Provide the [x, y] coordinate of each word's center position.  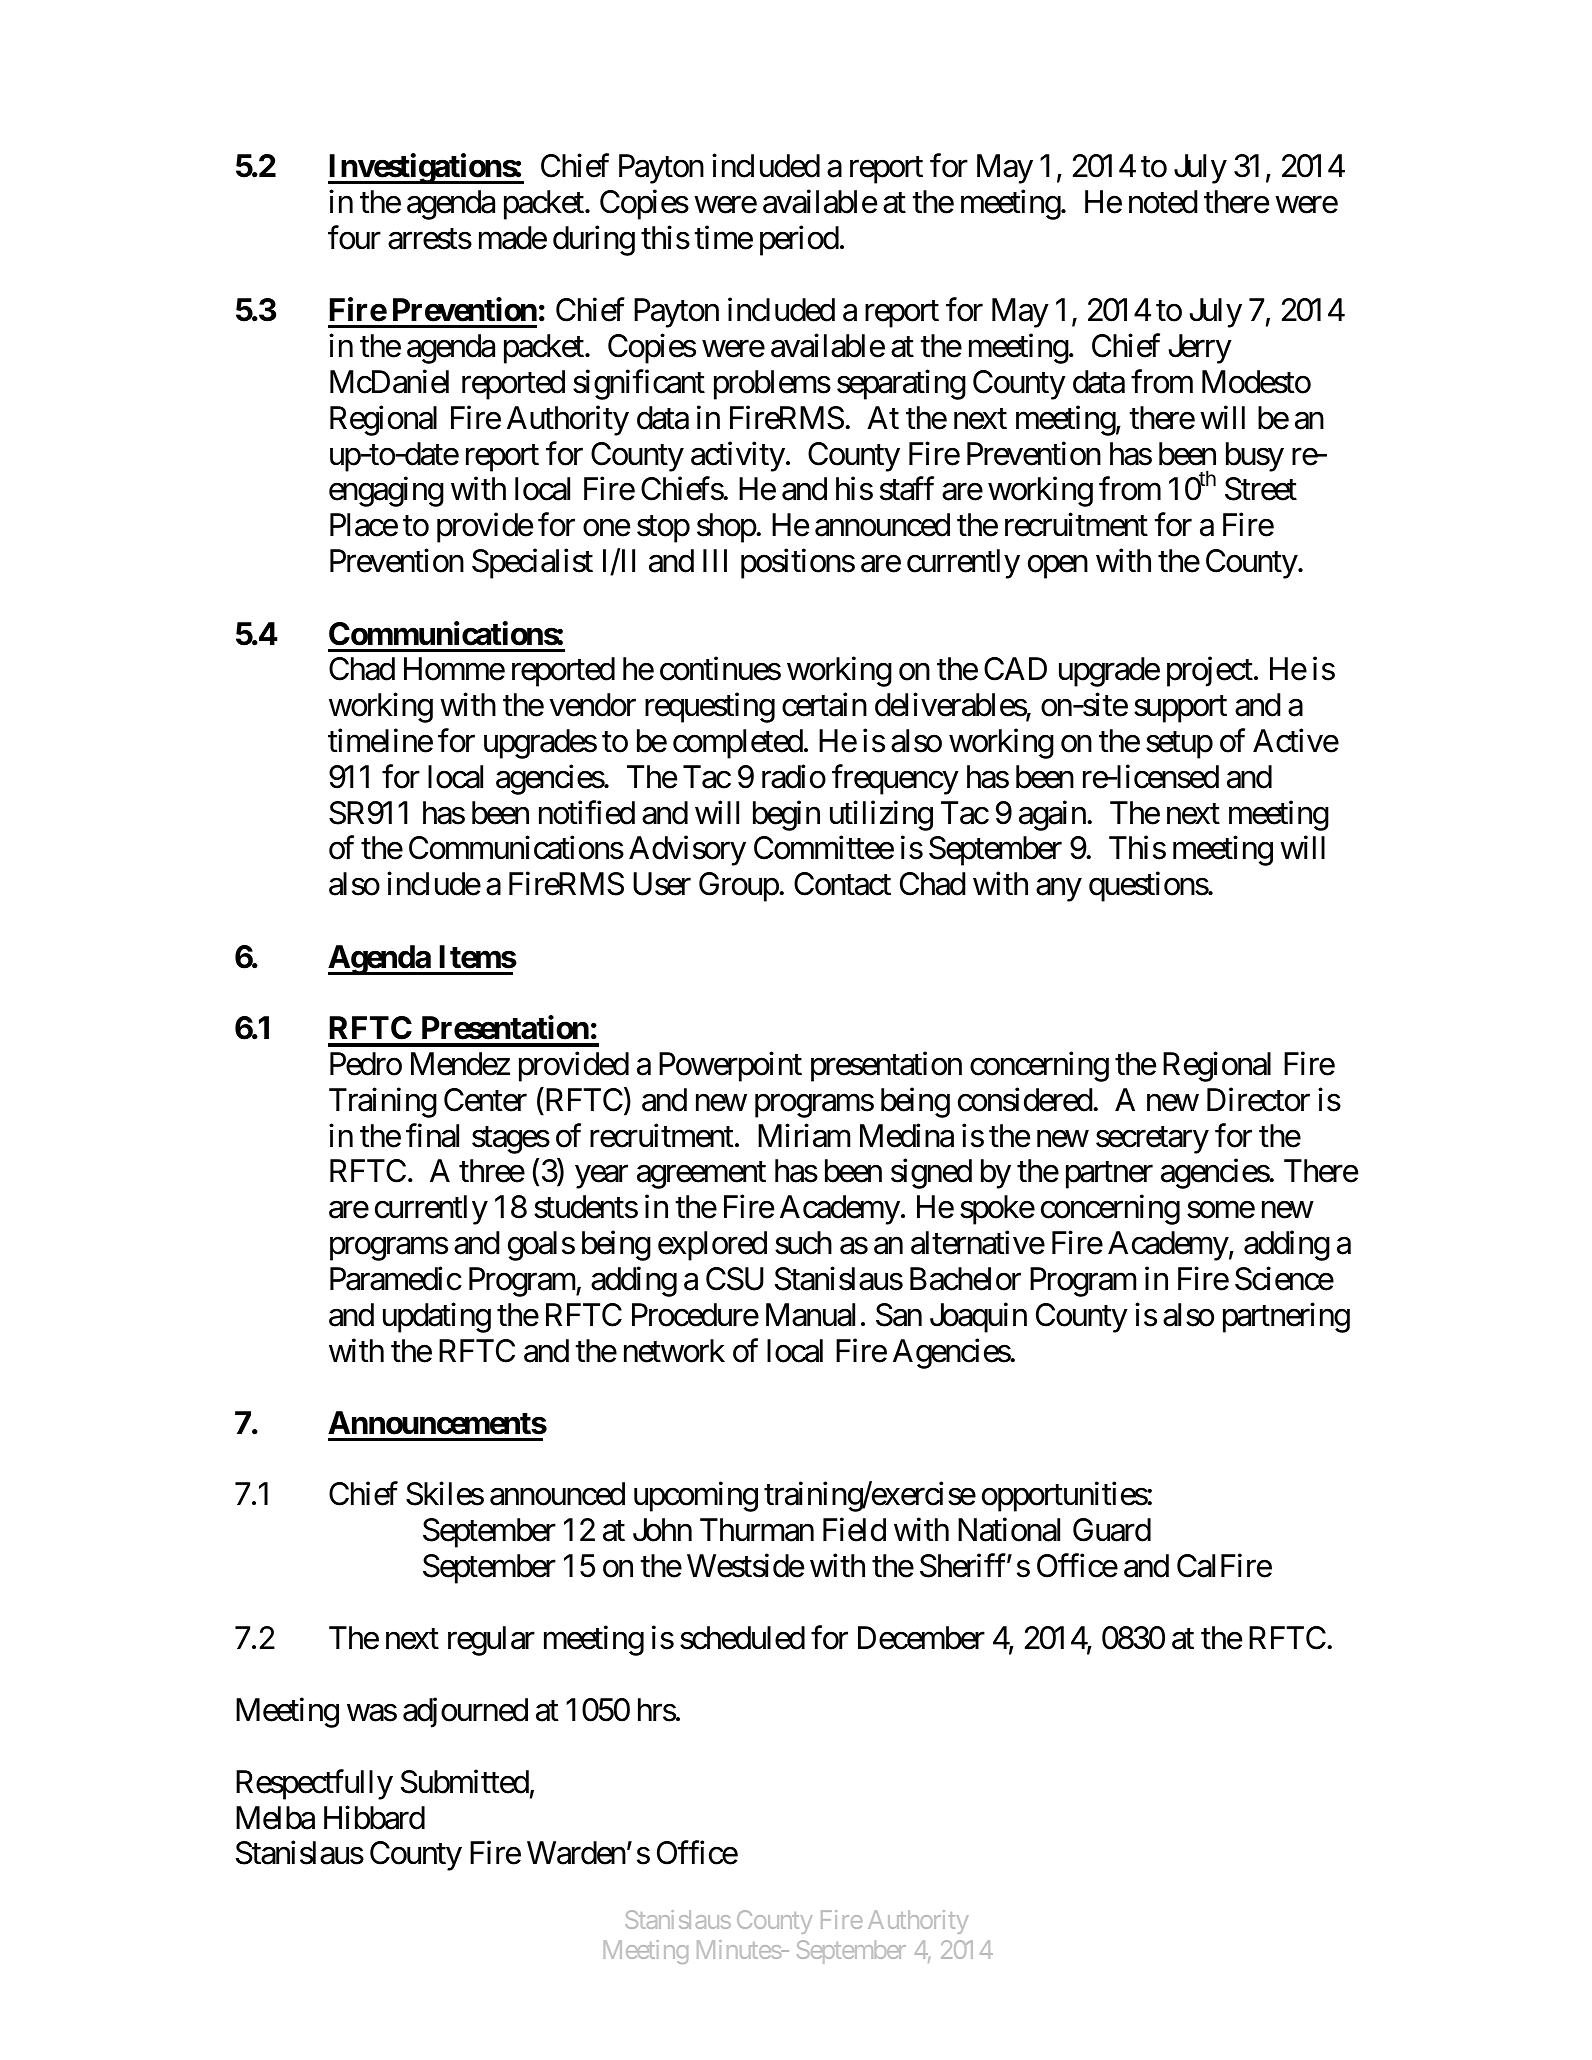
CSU [735, 1279]
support [1180, 709]
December [921, 1638]
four [354, 238]
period [799, 241]
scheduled [742, 1638]
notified [587, 812]
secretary [1152, 1140]
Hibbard [374, 1817]
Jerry [1200, 349]
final [432, 1135]
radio [794, 776]
